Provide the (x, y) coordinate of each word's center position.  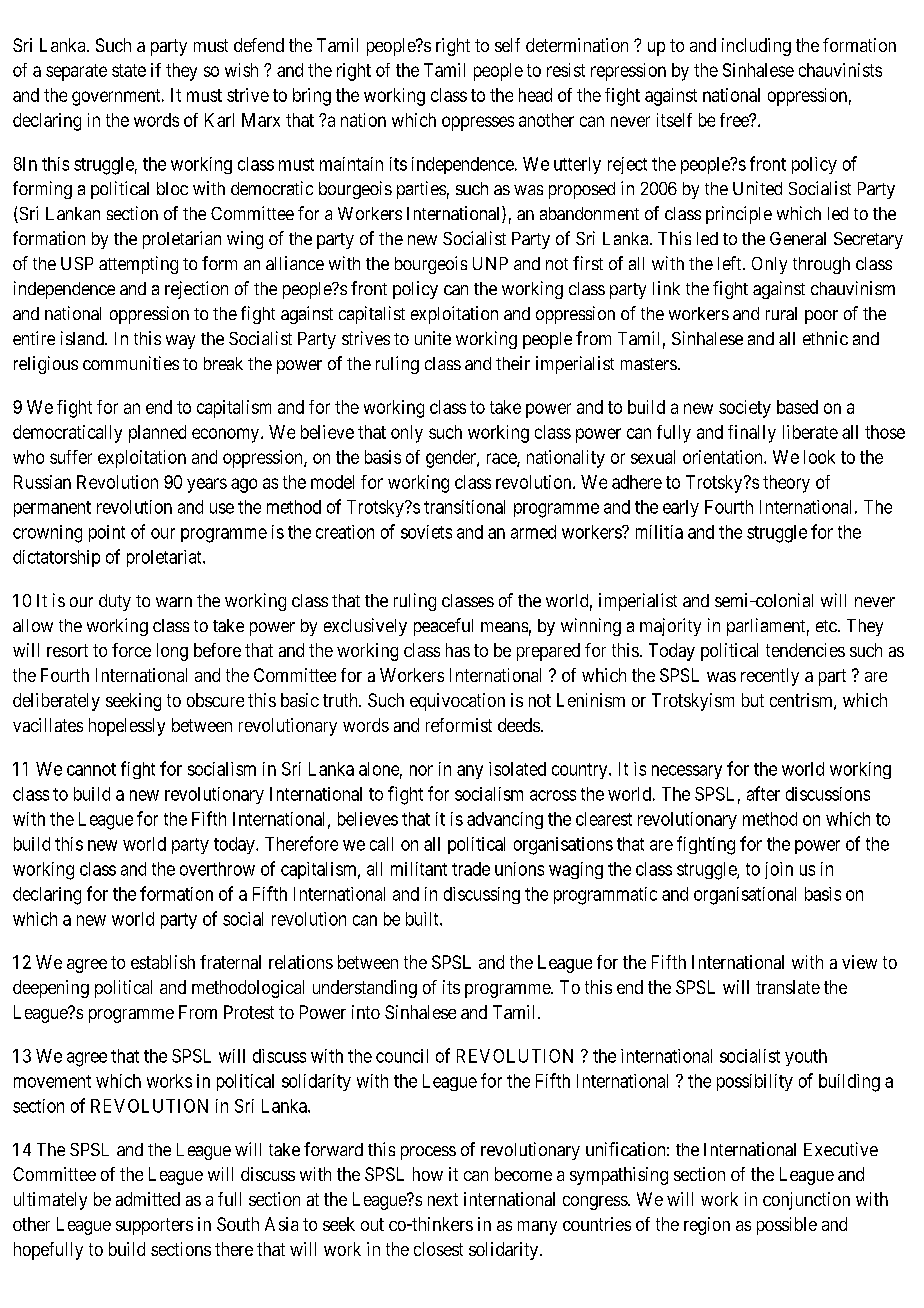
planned (157, 434)
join (779, 870)
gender (452, 459)
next (443, 1199)
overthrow (217, 869)
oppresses (478, 123)
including (756, 47)
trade (471, 869)
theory (786, 484)
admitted (148, 1199)
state (129, 70)
